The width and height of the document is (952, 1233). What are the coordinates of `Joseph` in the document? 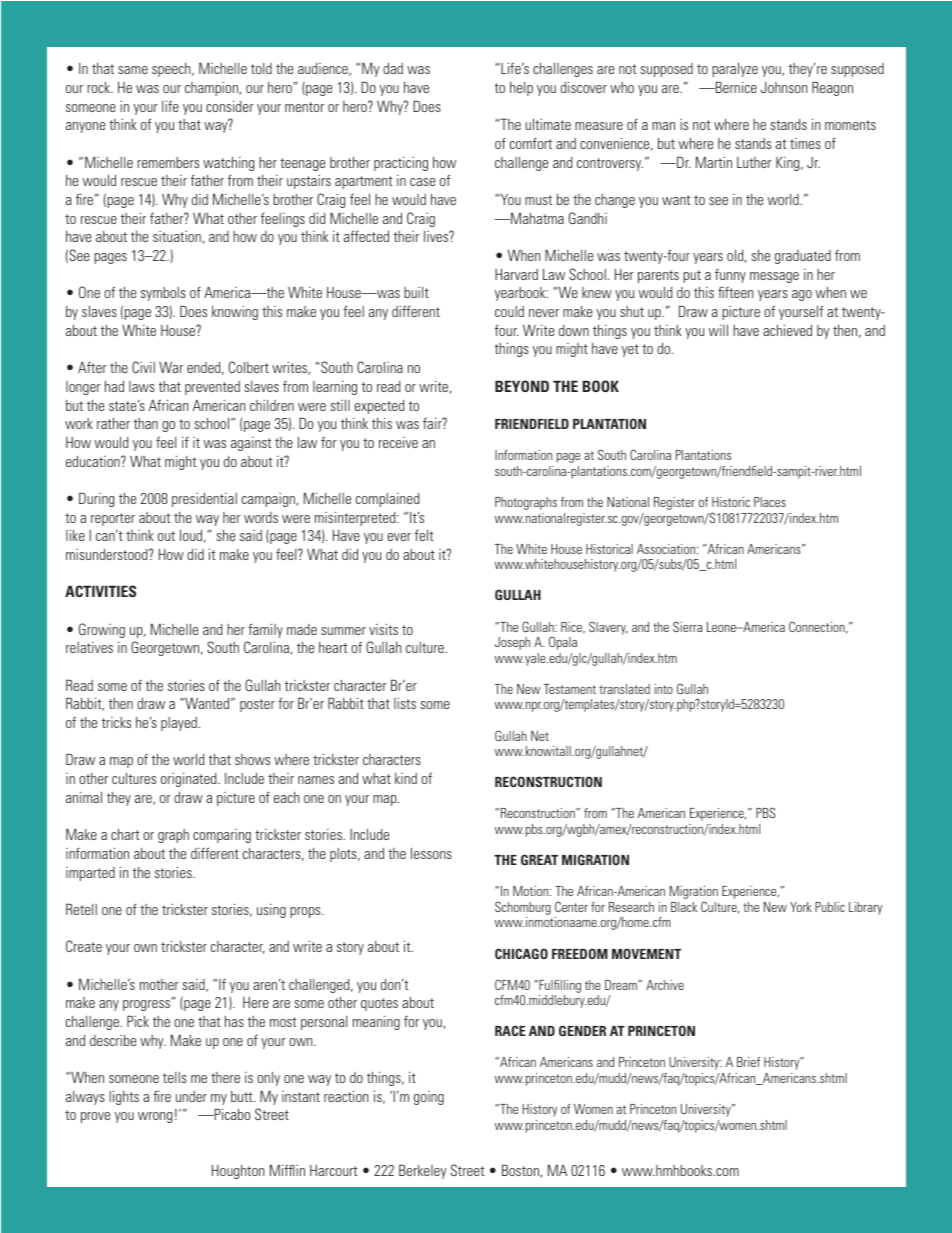 It's located at (512, 643).
